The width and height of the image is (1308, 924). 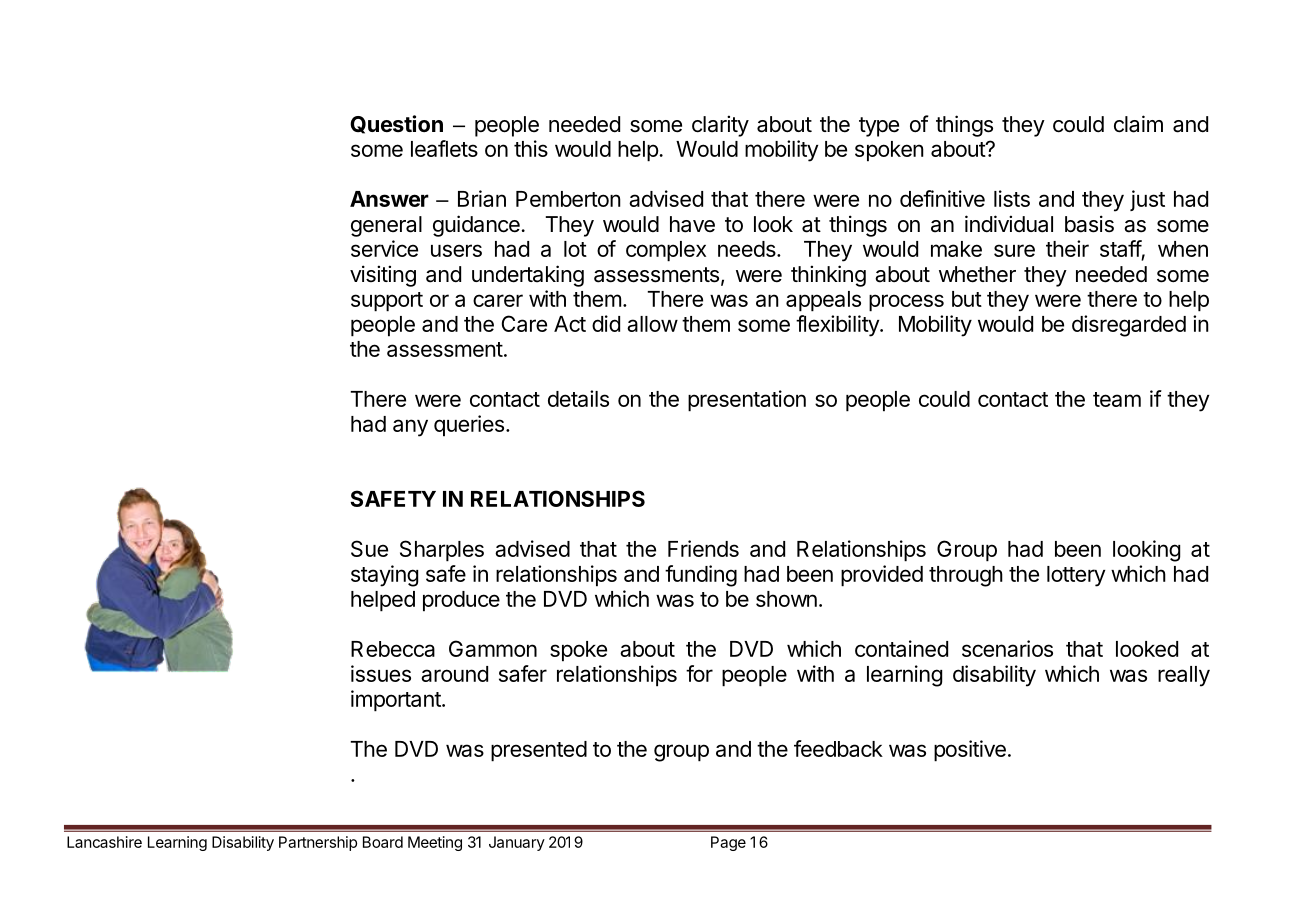 What do you see at coordinates (699, 673) in the image?
I see `for` at bounding box center [699, 673].
